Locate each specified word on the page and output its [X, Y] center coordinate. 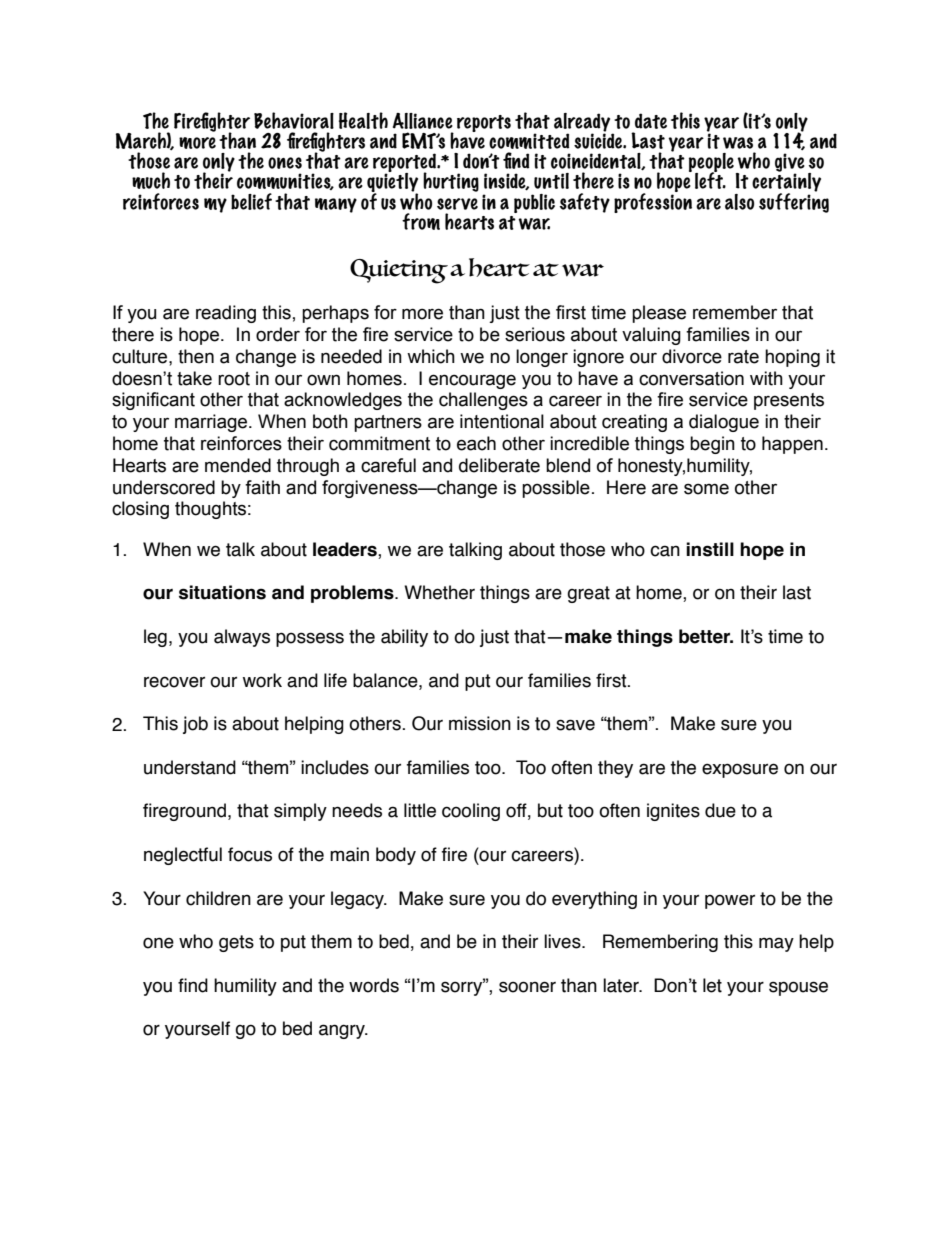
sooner [527, 987]
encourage [472, 381]
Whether [439, 592]
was [738, 143]
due [720, 810]
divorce [692, 356]
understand [190, 767]
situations [222, 592]
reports [484, 123]
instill [710, 549]
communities [285, 181]
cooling [471, 812]
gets [236, 943]
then [196, 356]
